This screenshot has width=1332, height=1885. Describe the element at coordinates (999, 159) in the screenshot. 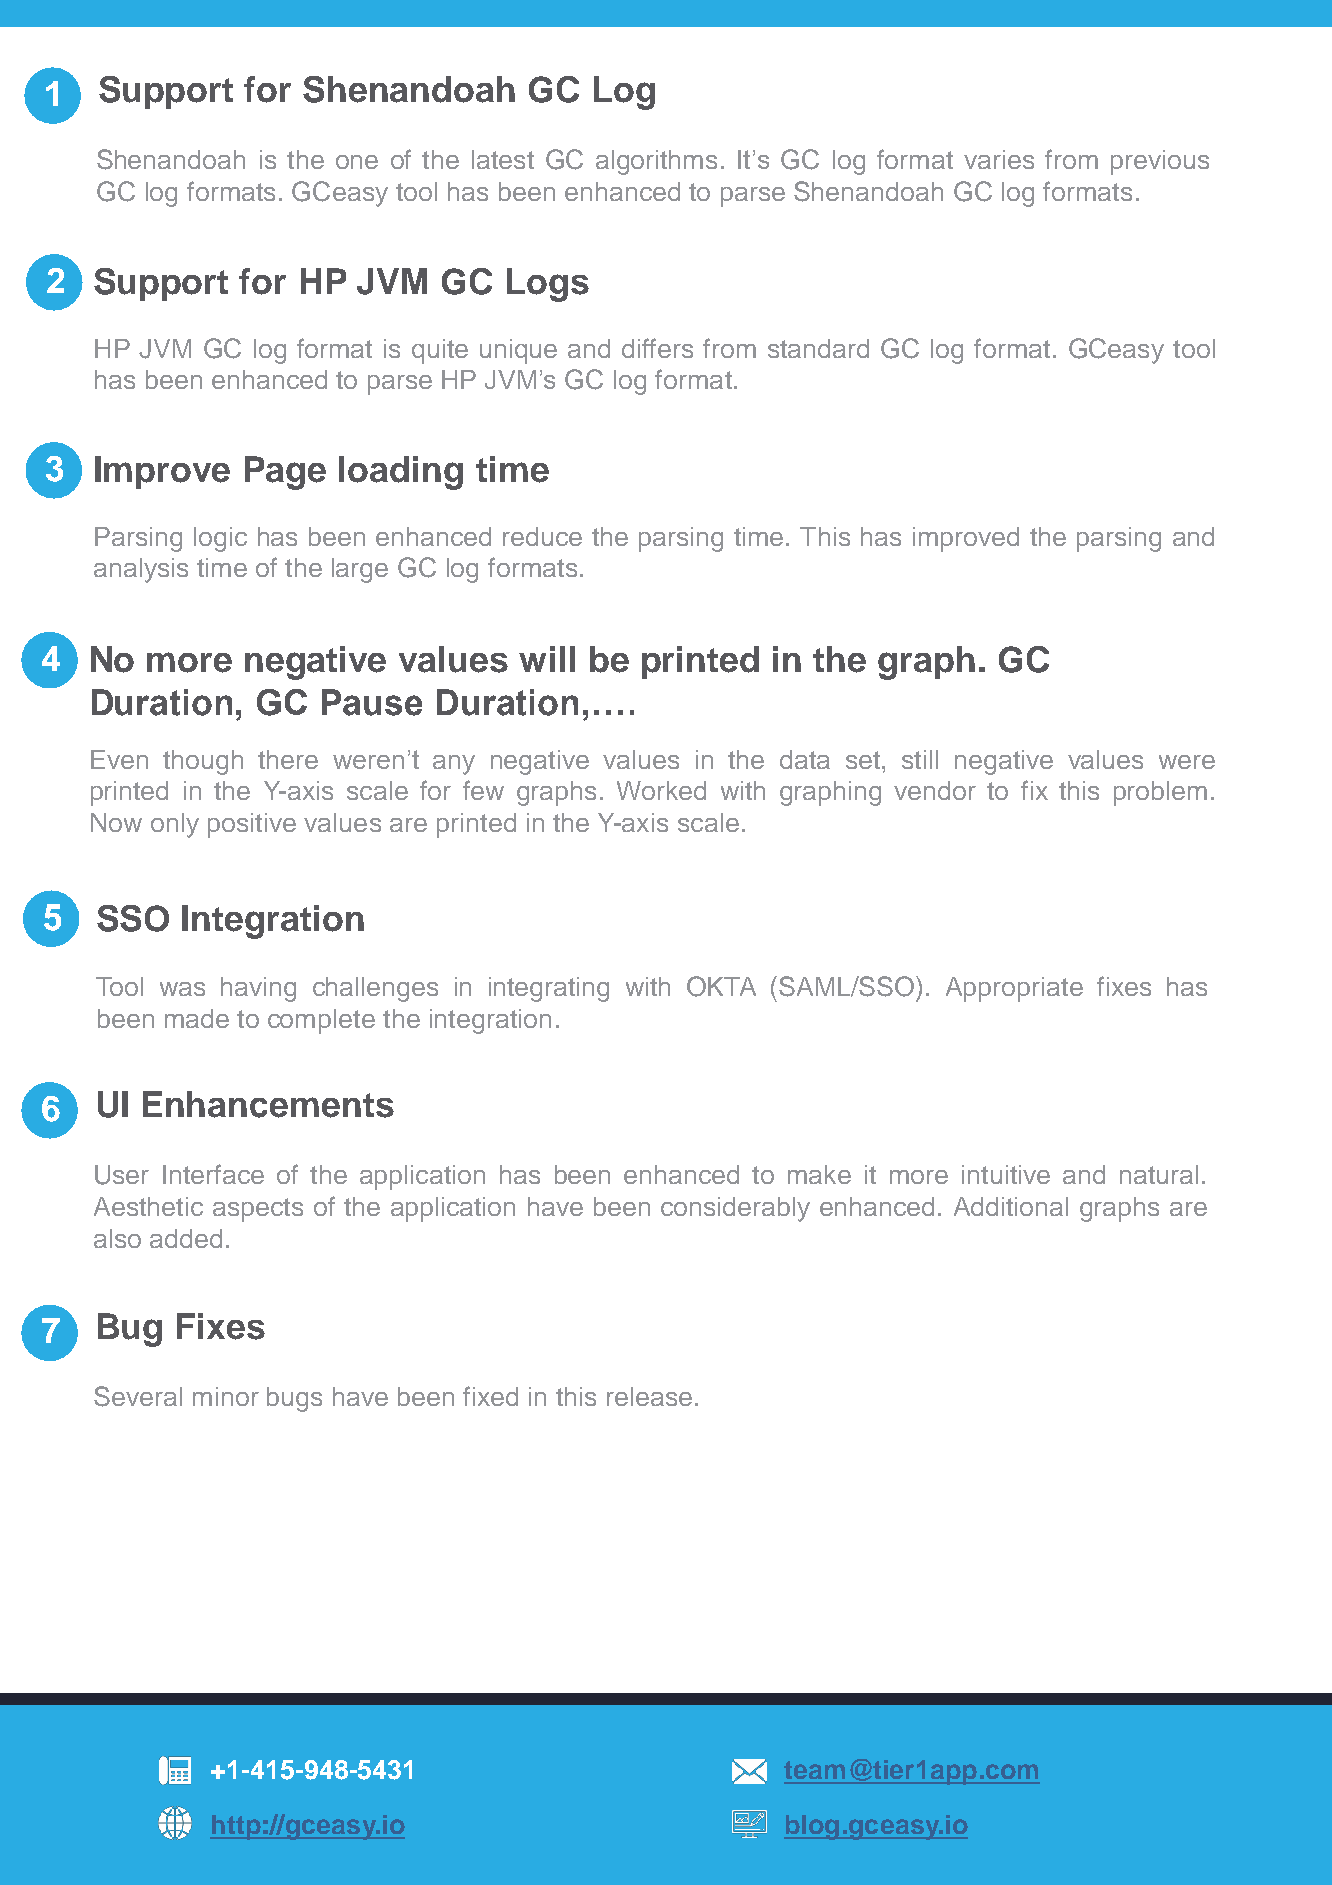

I see `varies` at that location.
